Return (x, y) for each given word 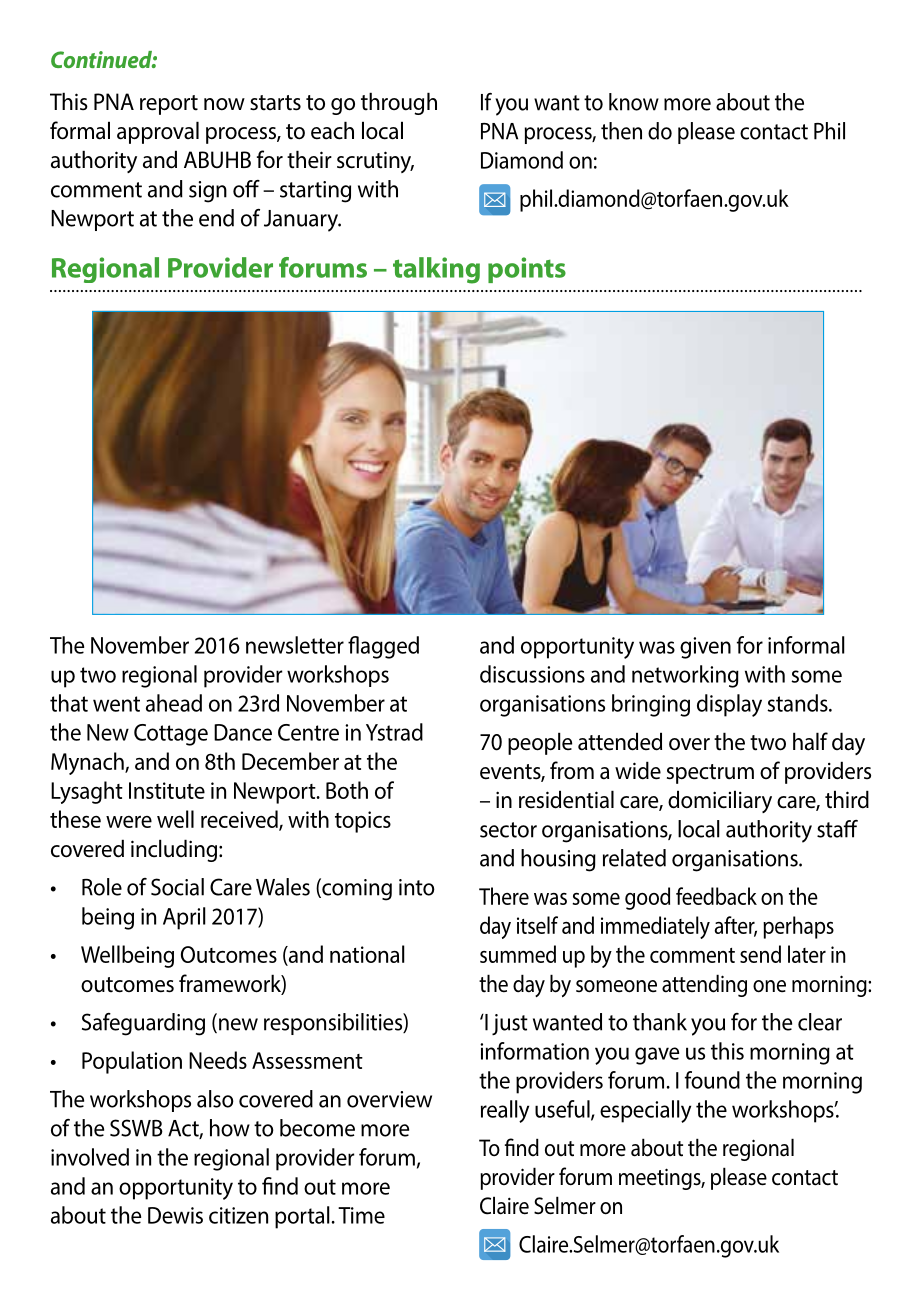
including (174, 850)
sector (508, 830)
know (634, 102)
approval (158, 132)
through (399, 103)
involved (90, 1157)
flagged (383, 647)
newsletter (295, 645)
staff (837, 829)
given (705, 648)
